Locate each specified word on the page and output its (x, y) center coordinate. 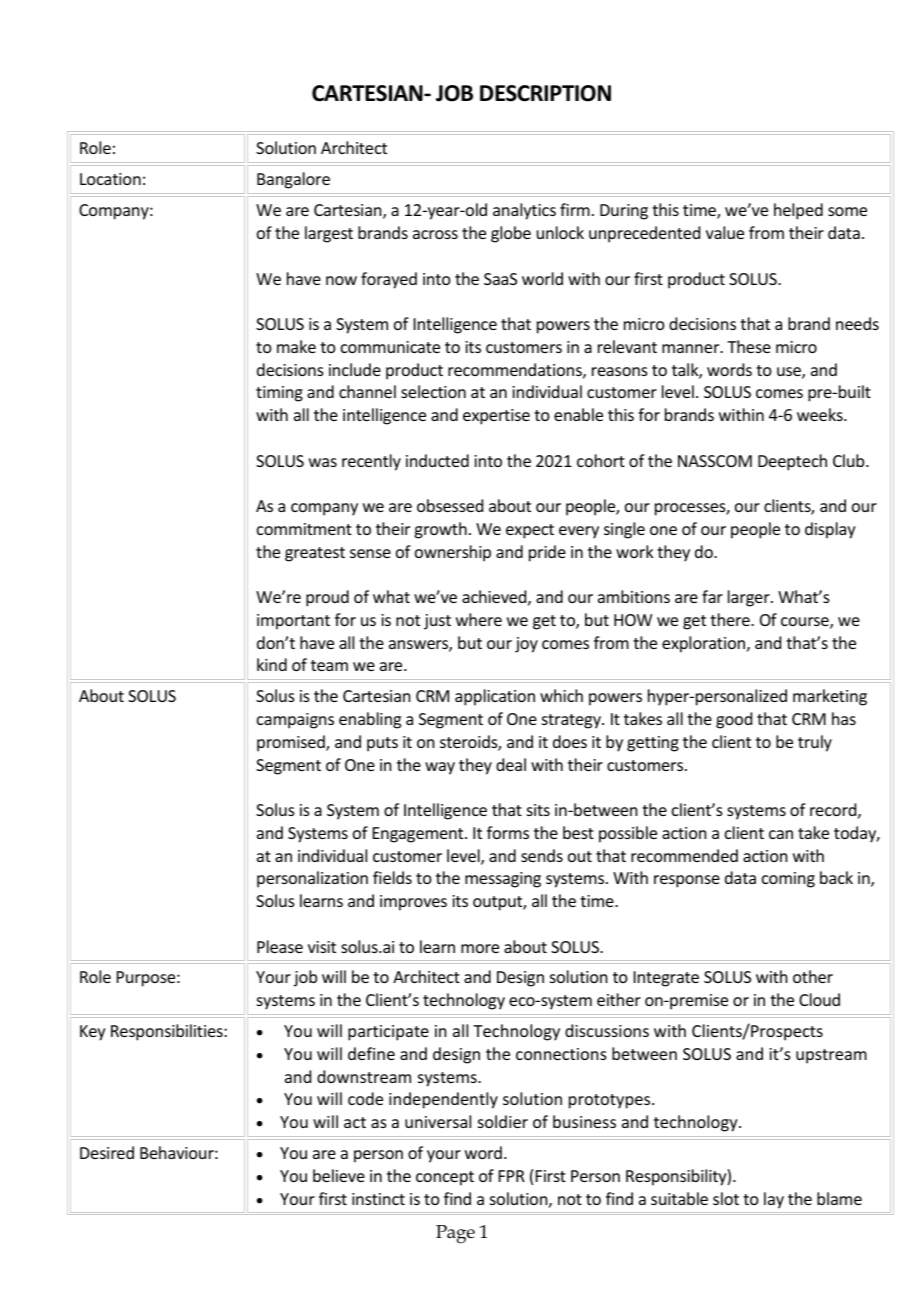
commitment (304, 529)
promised (292, 743)
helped (798, 211)
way (440, 768)
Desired (107, 1152)
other (813, 976)
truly (815, 743)
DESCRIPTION (545, 93)
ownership (453, 553)
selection (433, 391)
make (296, 346)
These (749, 346)
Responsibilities (168, 1032)
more (480, 948)
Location (110, 179)
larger (750, 598)
